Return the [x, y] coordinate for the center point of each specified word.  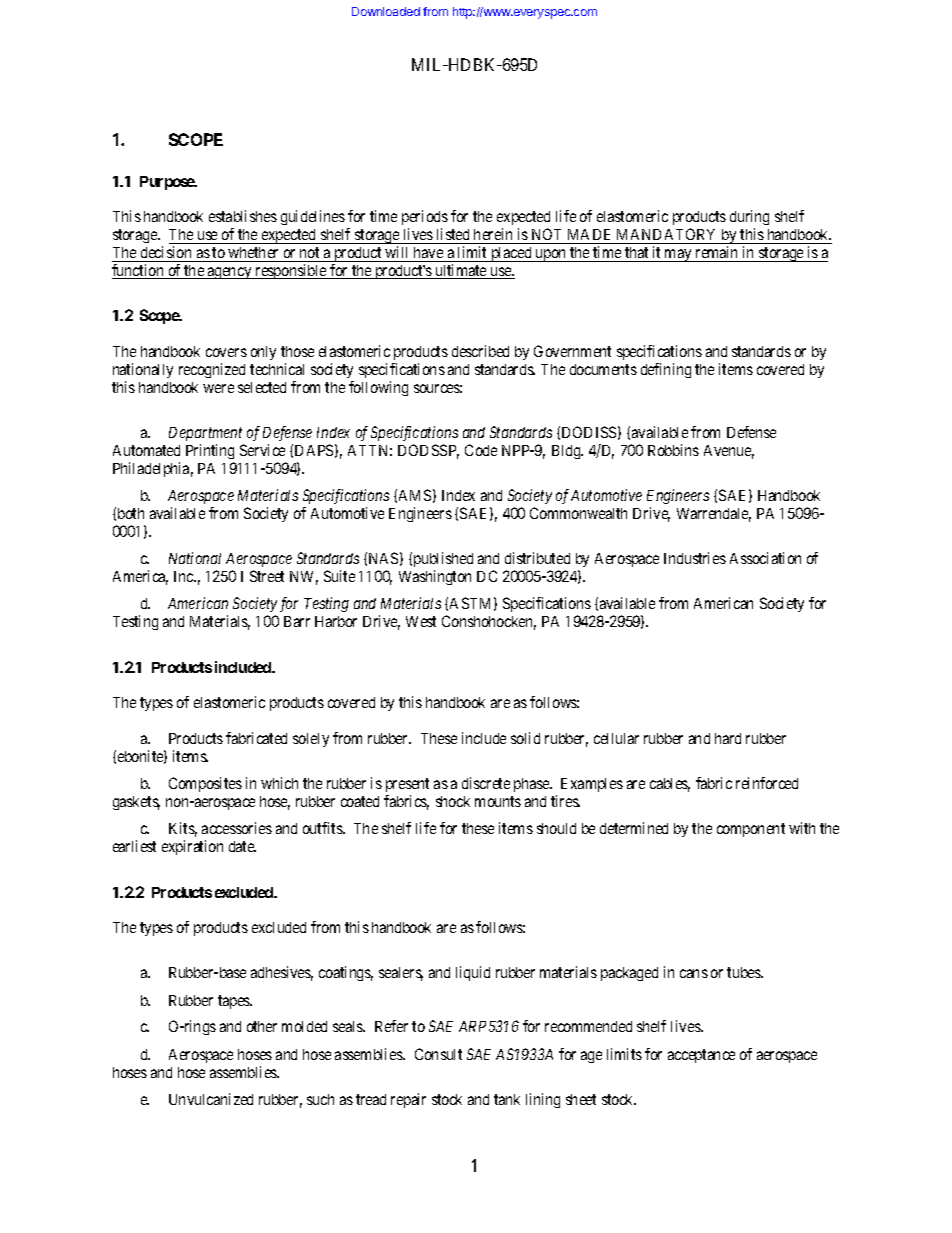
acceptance [701, 1056]
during [749, 219]
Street [267, 576]
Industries [695, 558]
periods [425, 219]
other [262, 1026]
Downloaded [386, 11]
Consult [438, 1054]
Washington [435, 577]
